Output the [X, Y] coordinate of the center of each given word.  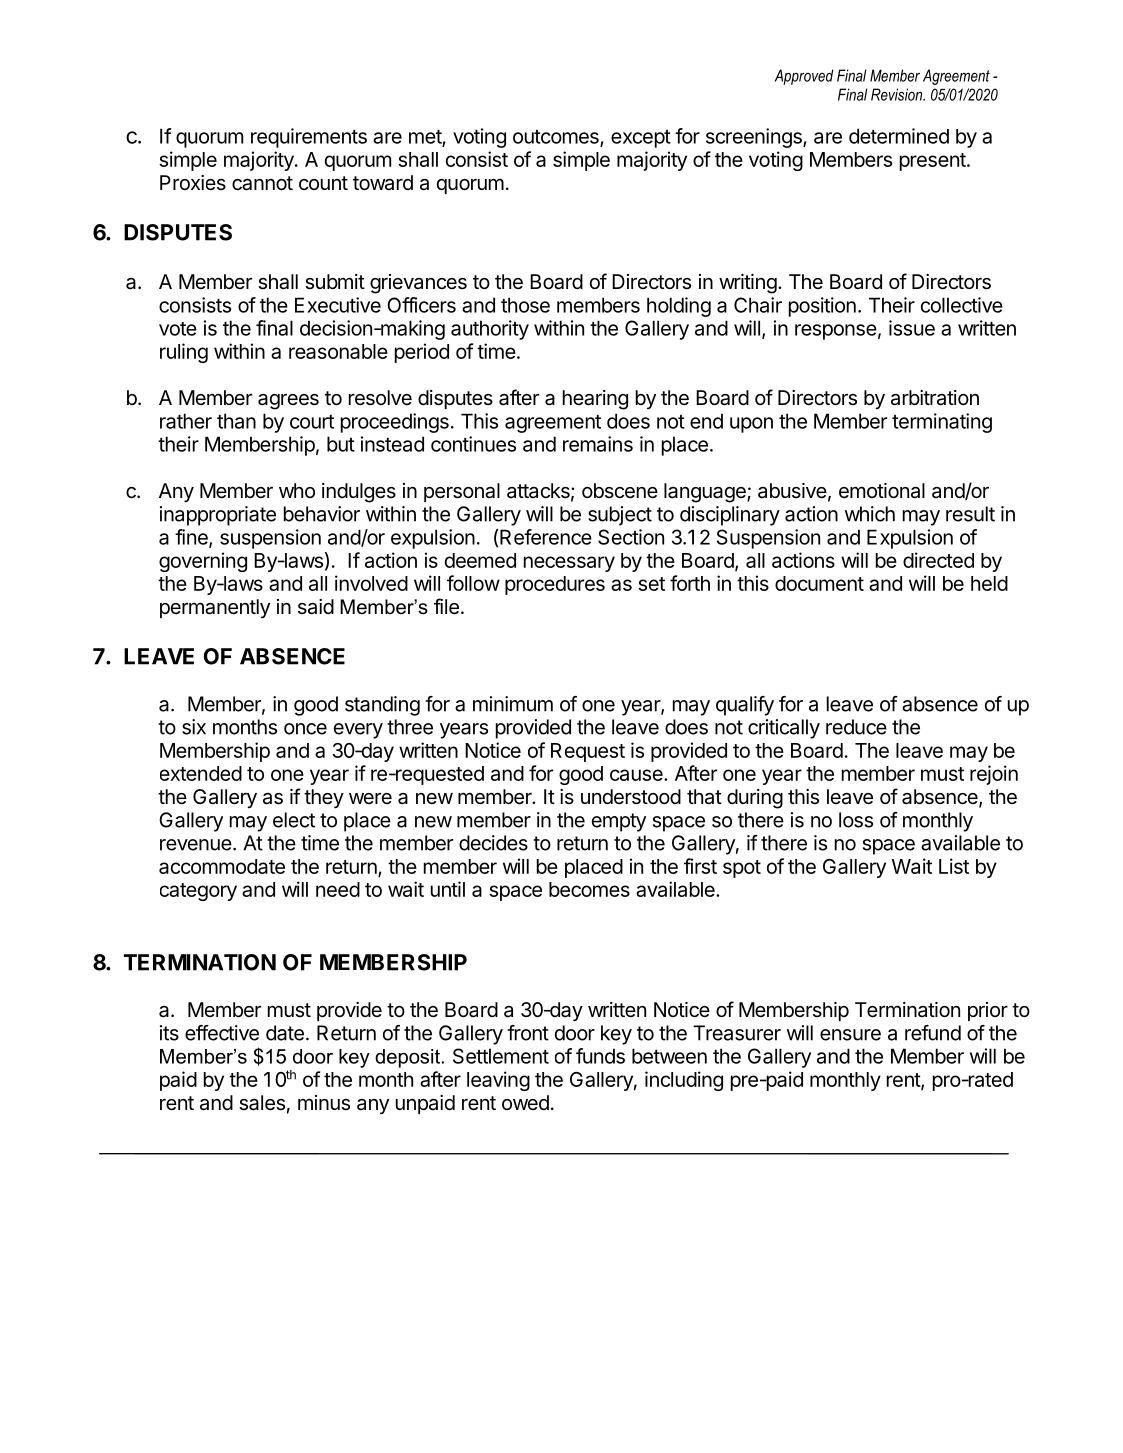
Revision [898, 94]
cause [637, 775]
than [236, 421]
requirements [309, 138]
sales [262, 1103]
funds [600, 1056]
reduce [856, 727]
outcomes [557, 138]
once [305, 729]
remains [598, 444]
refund [933, 1033]
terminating [942, 423]
